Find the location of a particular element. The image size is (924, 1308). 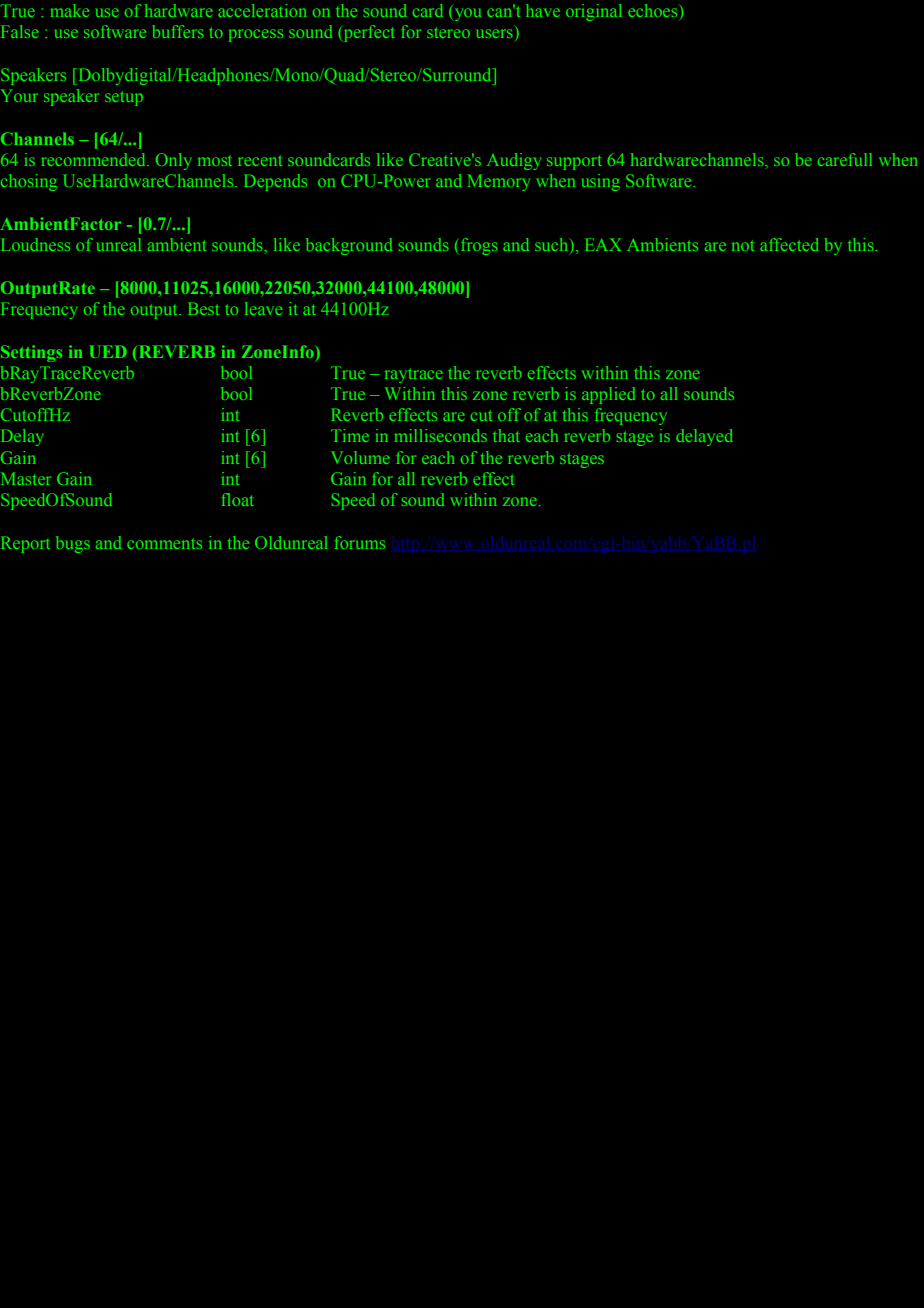

recommended is located at coordinates (95, 159).
